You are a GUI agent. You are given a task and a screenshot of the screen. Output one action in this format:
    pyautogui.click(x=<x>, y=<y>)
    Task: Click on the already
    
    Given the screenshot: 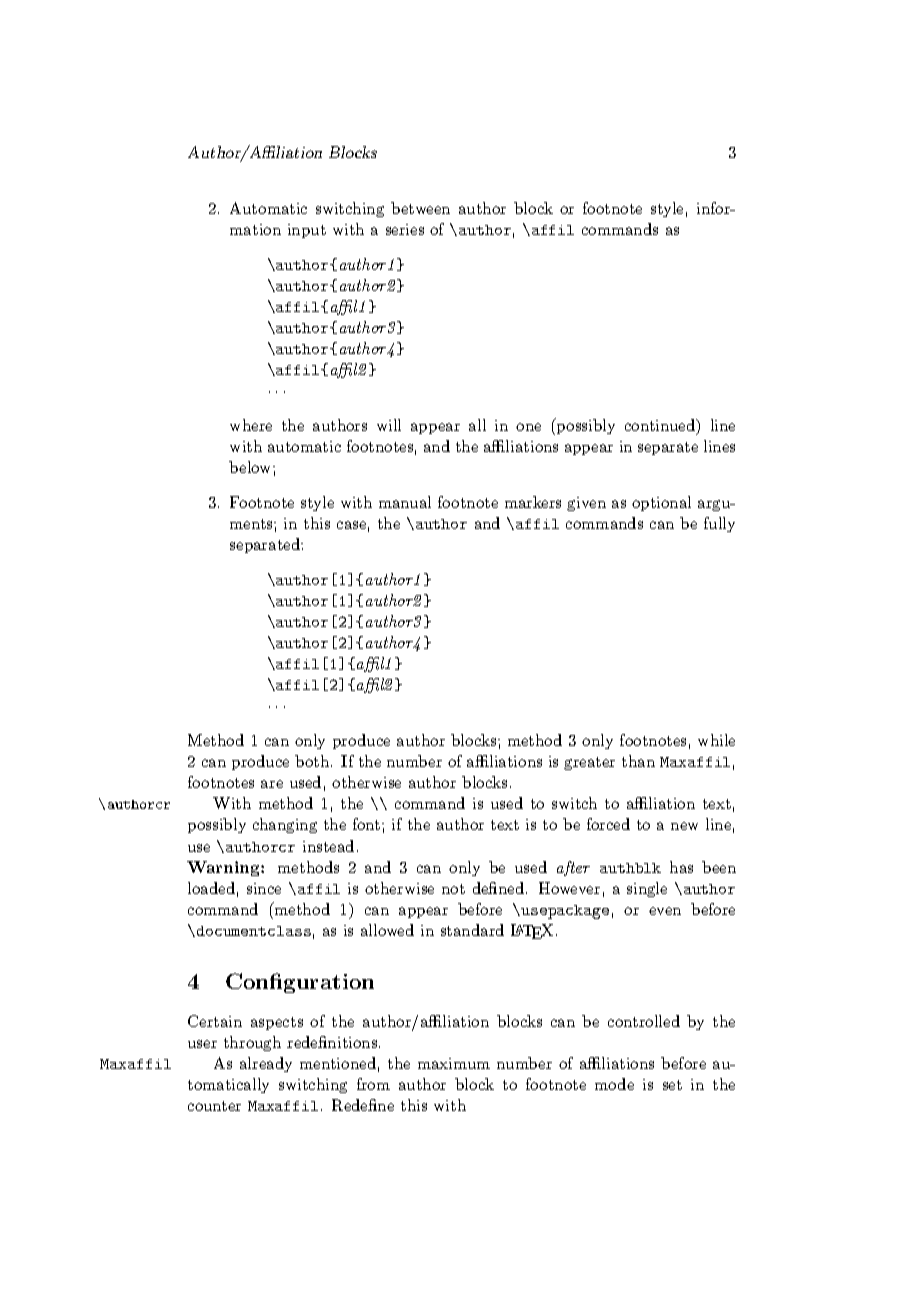 What is the action you would take?
    pyautogui.click(x=266, y=1064)
